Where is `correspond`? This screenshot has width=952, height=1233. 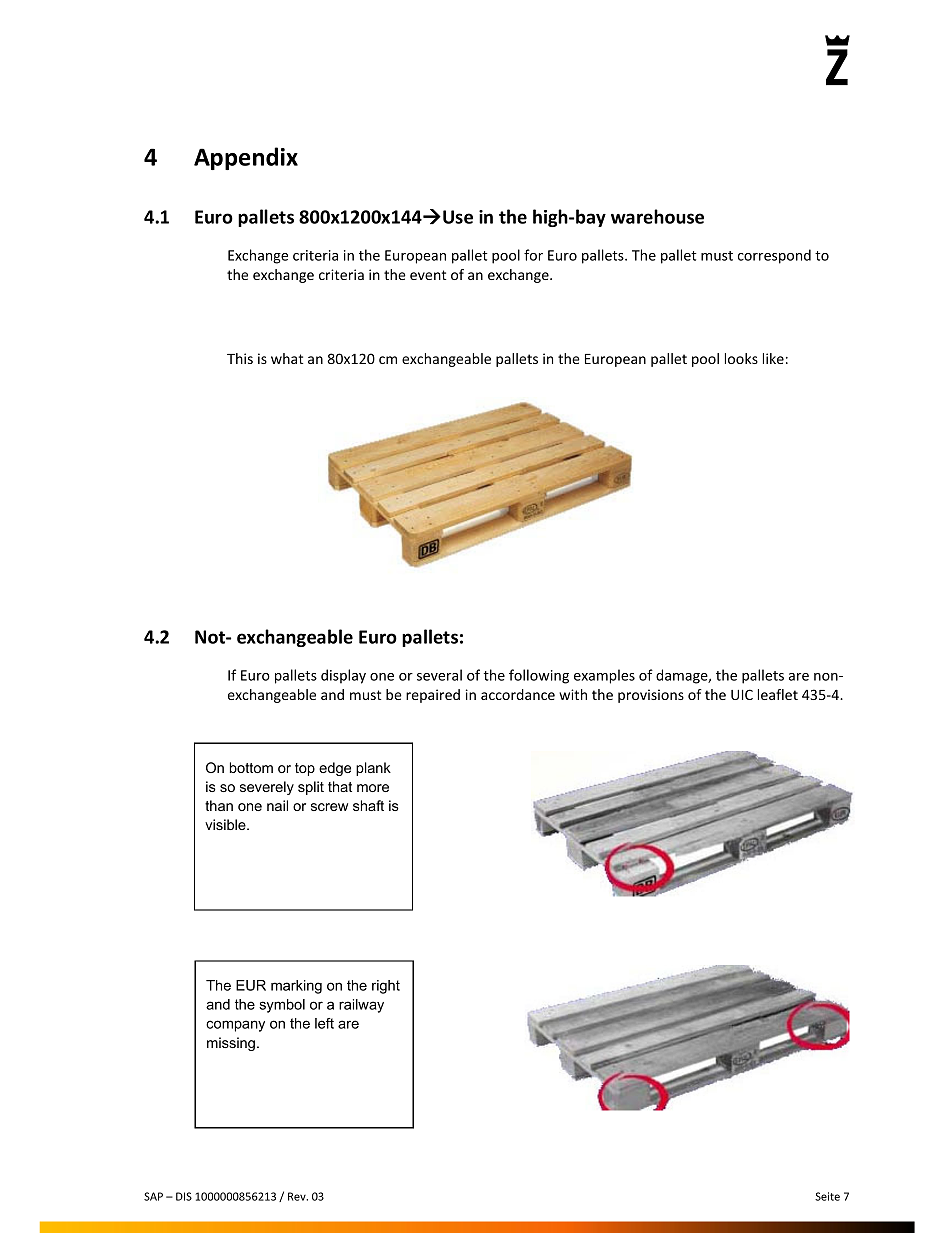 correspond is located at coordinates (774, 256).
